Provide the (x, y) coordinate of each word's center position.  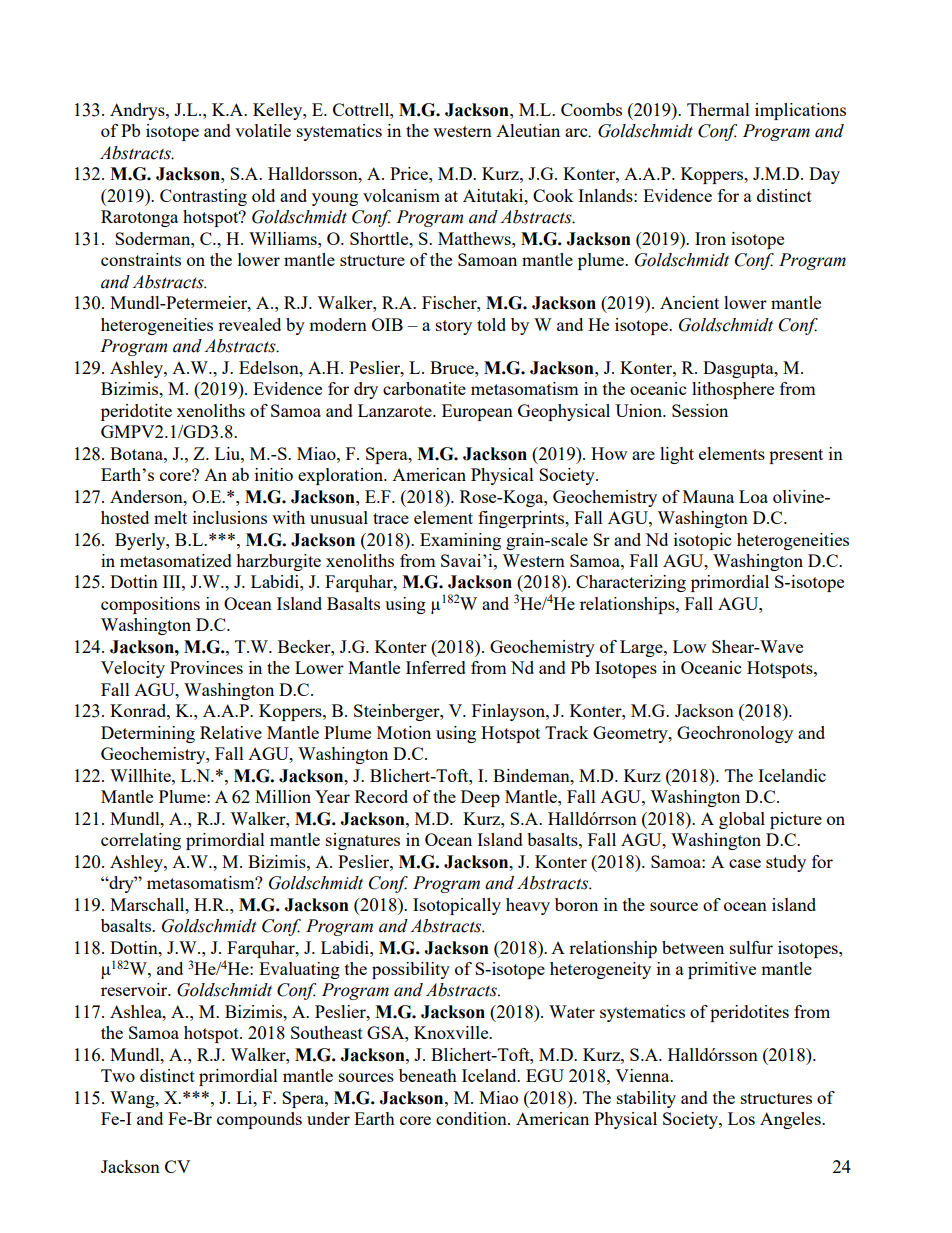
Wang (133, 1099)
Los (741, 1118)
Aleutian (528, 130)
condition (472, 1118)
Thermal (718, 109)
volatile (263, 130)
